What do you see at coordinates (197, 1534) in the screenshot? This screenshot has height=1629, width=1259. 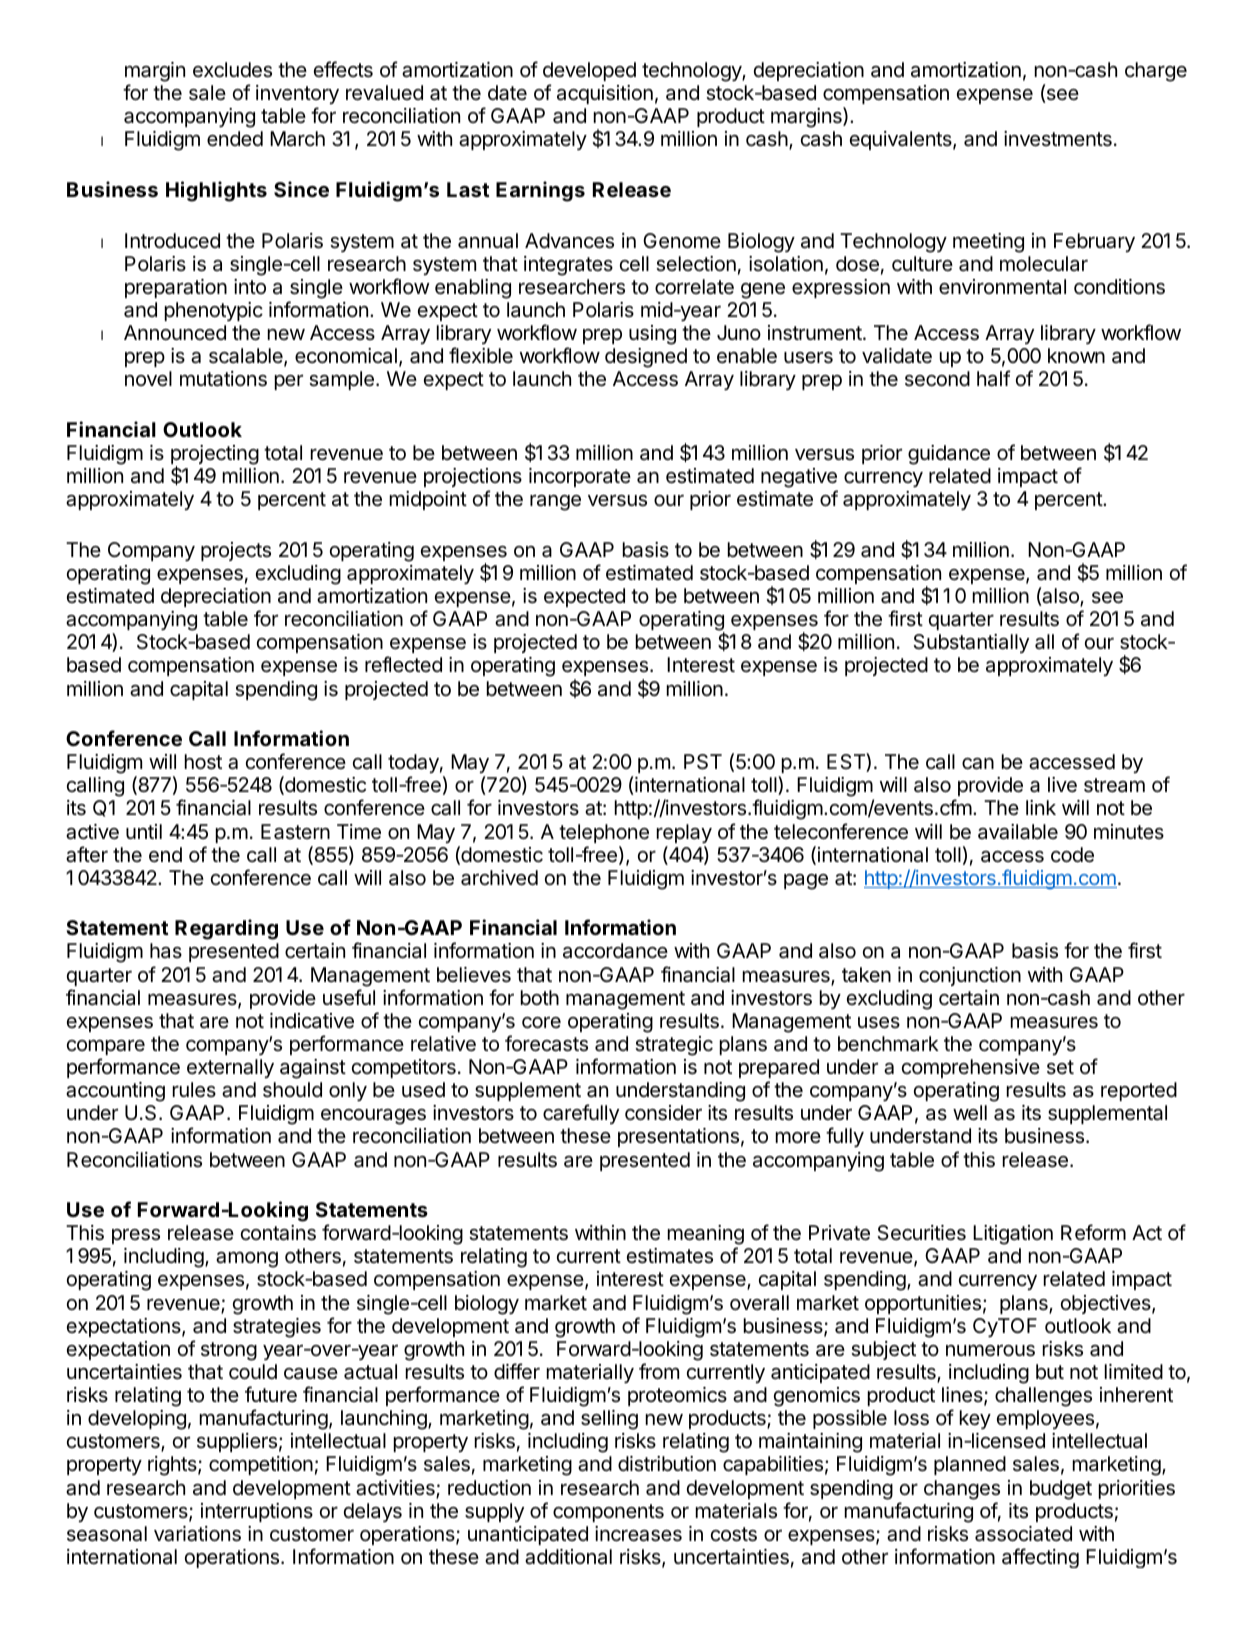 I see `variations` at bounding box center [197, 1534].
